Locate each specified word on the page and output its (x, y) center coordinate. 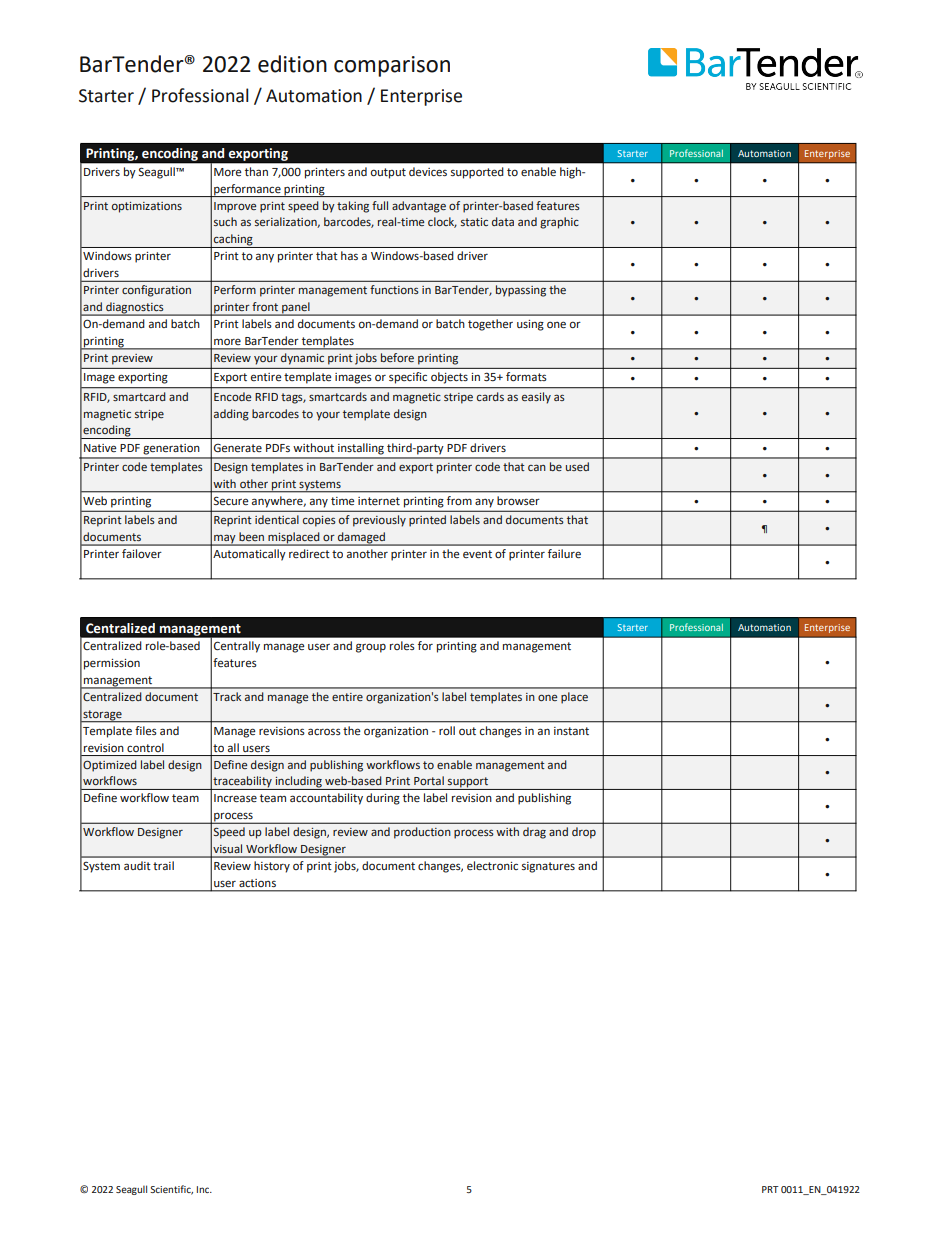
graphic (559, 223)
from (459, 500)
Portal (429, 780)
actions (257, 883)
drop (584, 833)
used (577, 466)
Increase (235, 798)
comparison (392, 66)
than (256, 171)
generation (171, 449)
